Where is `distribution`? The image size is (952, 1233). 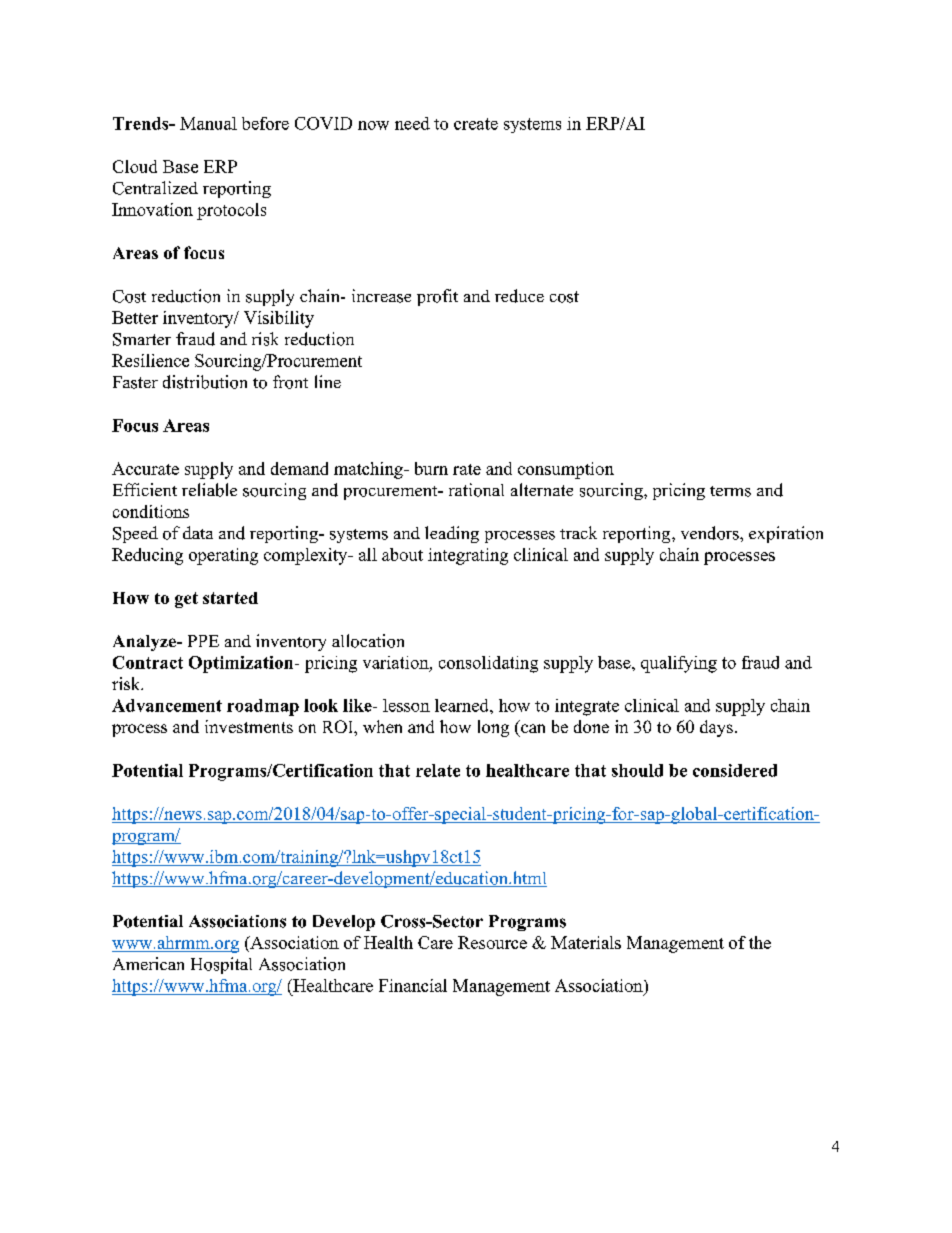 distribution is located at coordinates (205, 382).
